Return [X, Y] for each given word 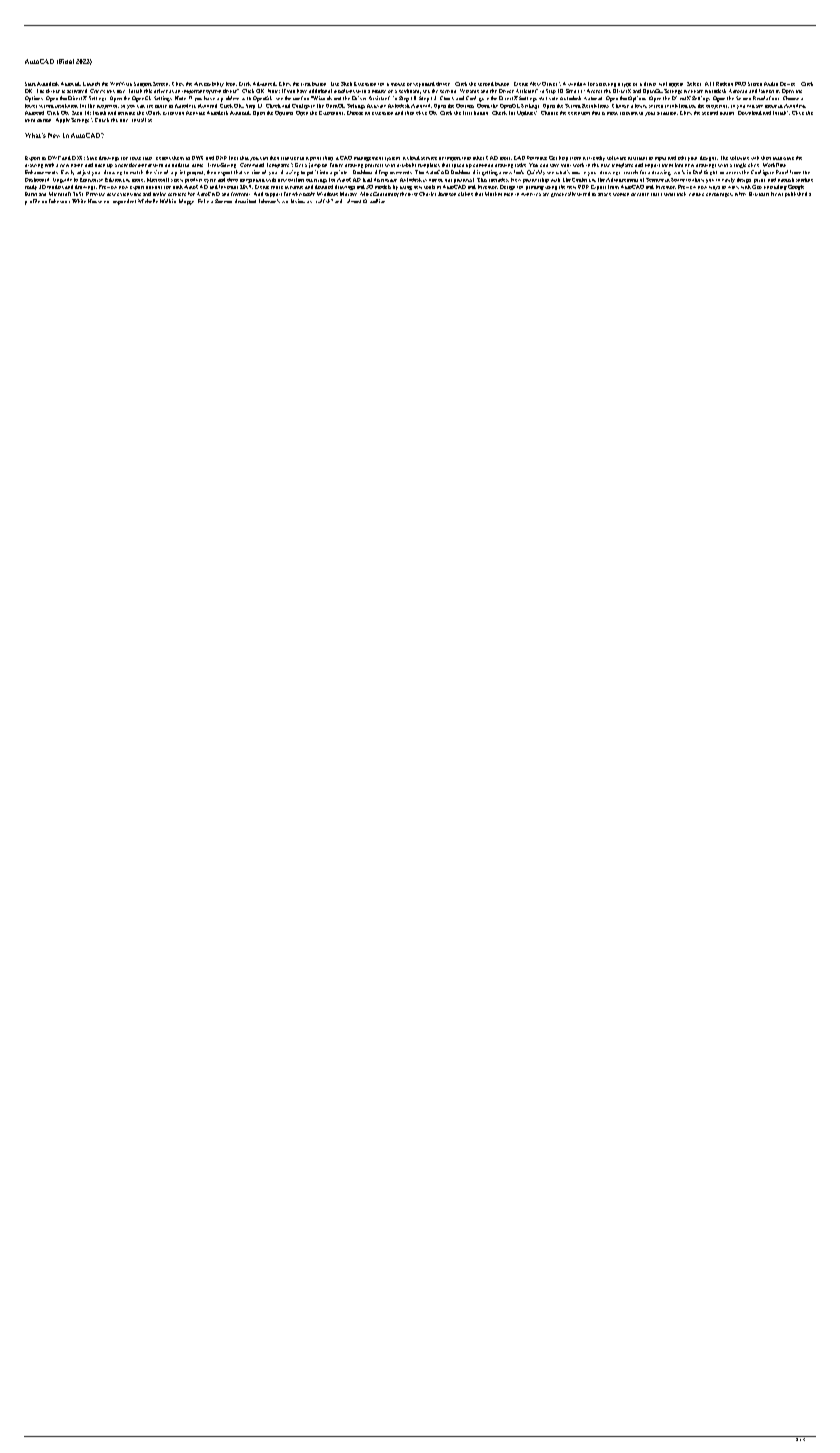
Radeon [724, 84]
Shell [346, 84]
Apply [63, 120]
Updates [527, 112]
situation [667, 113]
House [95, 201]
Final [65, 61]
